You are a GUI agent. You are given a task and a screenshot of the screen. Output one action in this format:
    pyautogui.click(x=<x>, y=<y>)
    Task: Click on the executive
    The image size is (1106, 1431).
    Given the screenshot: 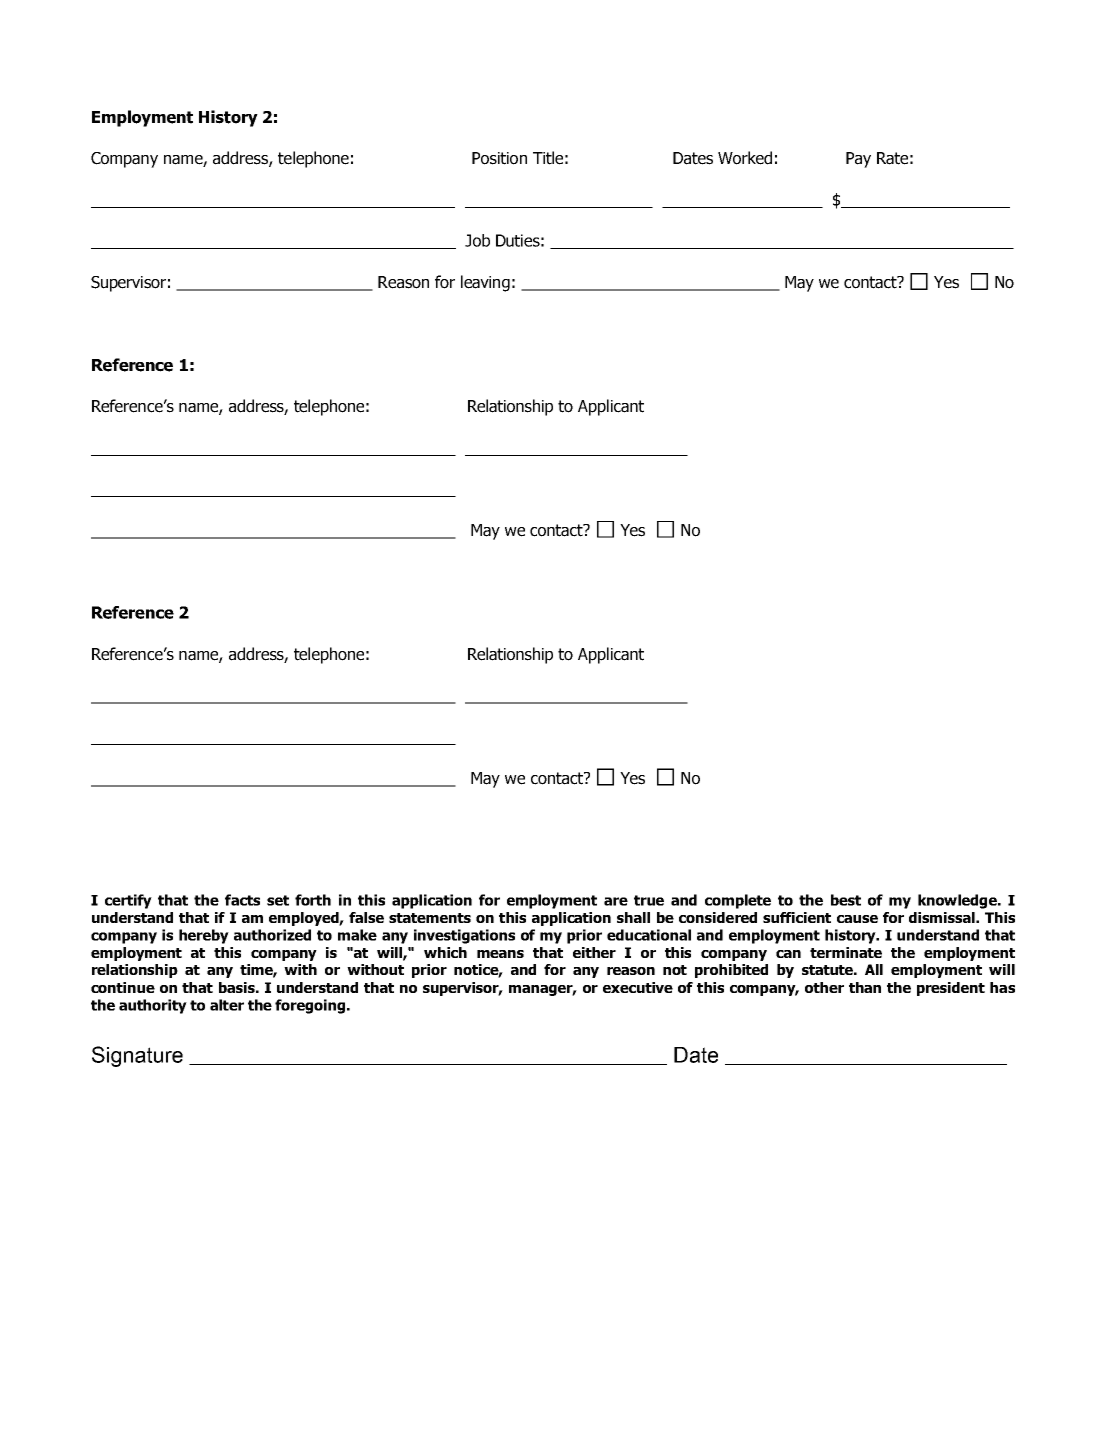 What is the action you would take?
    pyautogui.click(x=638, y=987)
